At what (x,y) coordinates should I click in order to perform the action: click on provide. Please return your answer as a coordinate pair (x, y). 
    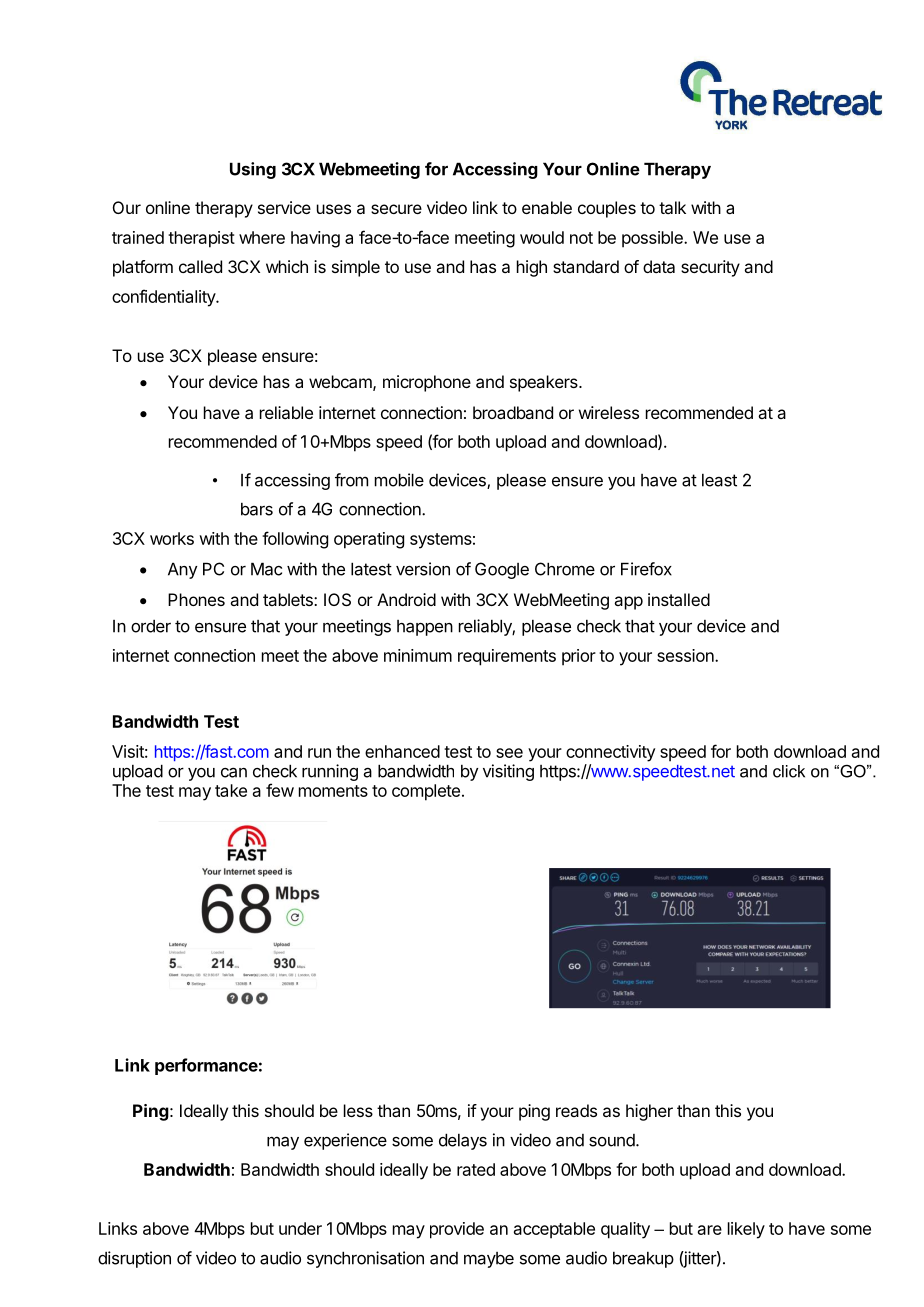
    Looking at the image, I should click on (457, 1230).
